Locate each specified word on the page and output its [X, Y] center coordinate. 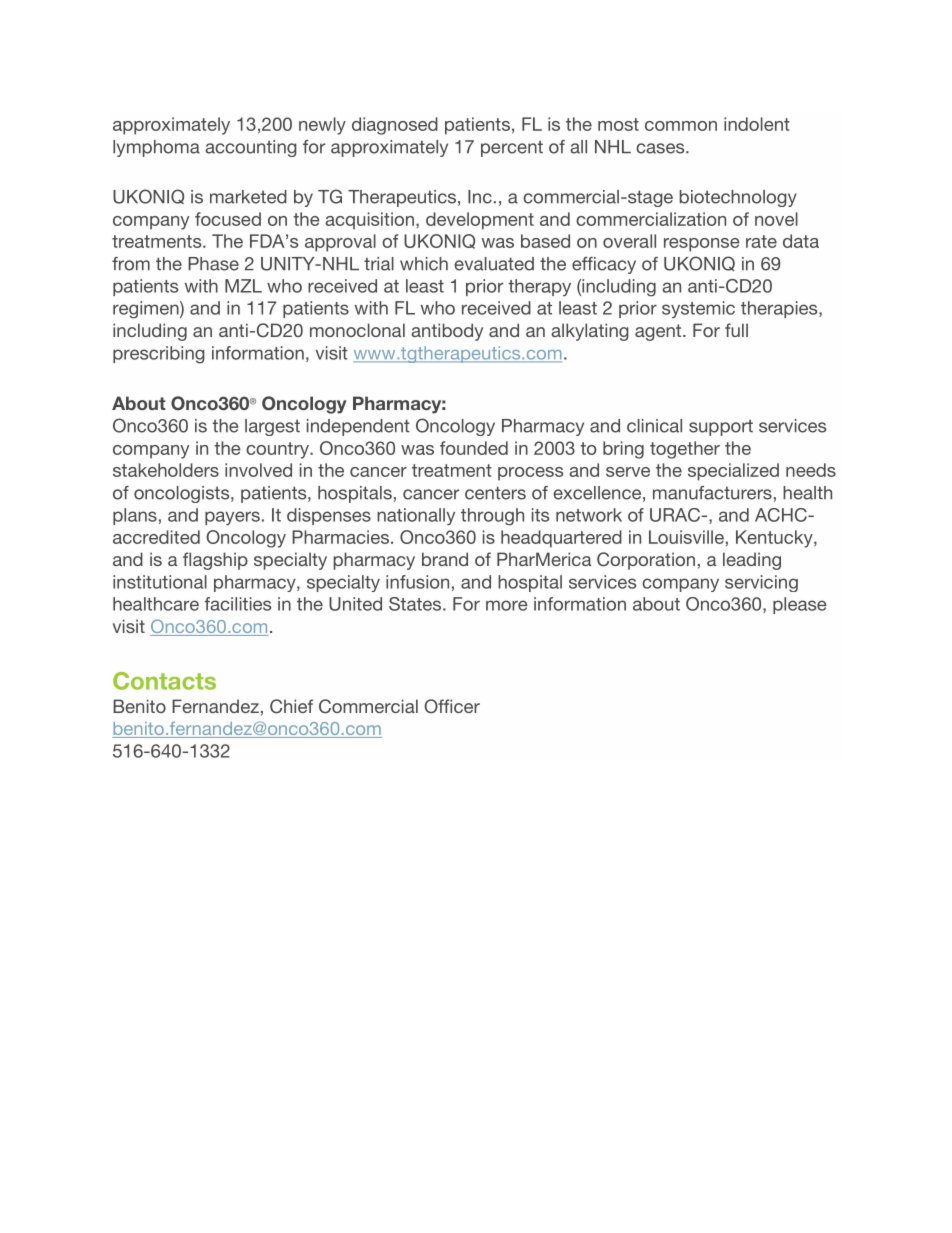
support [721, 427]
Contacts [164, 681]
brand [445, 559]
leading [752, 561]
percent [512, 148]
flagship [215, 561]
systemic [698, 309]
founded [474, 448]
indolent [757, 124]
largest [272, 427]
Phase [213, 264]
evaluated [494, 264]
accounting [251, 148]
